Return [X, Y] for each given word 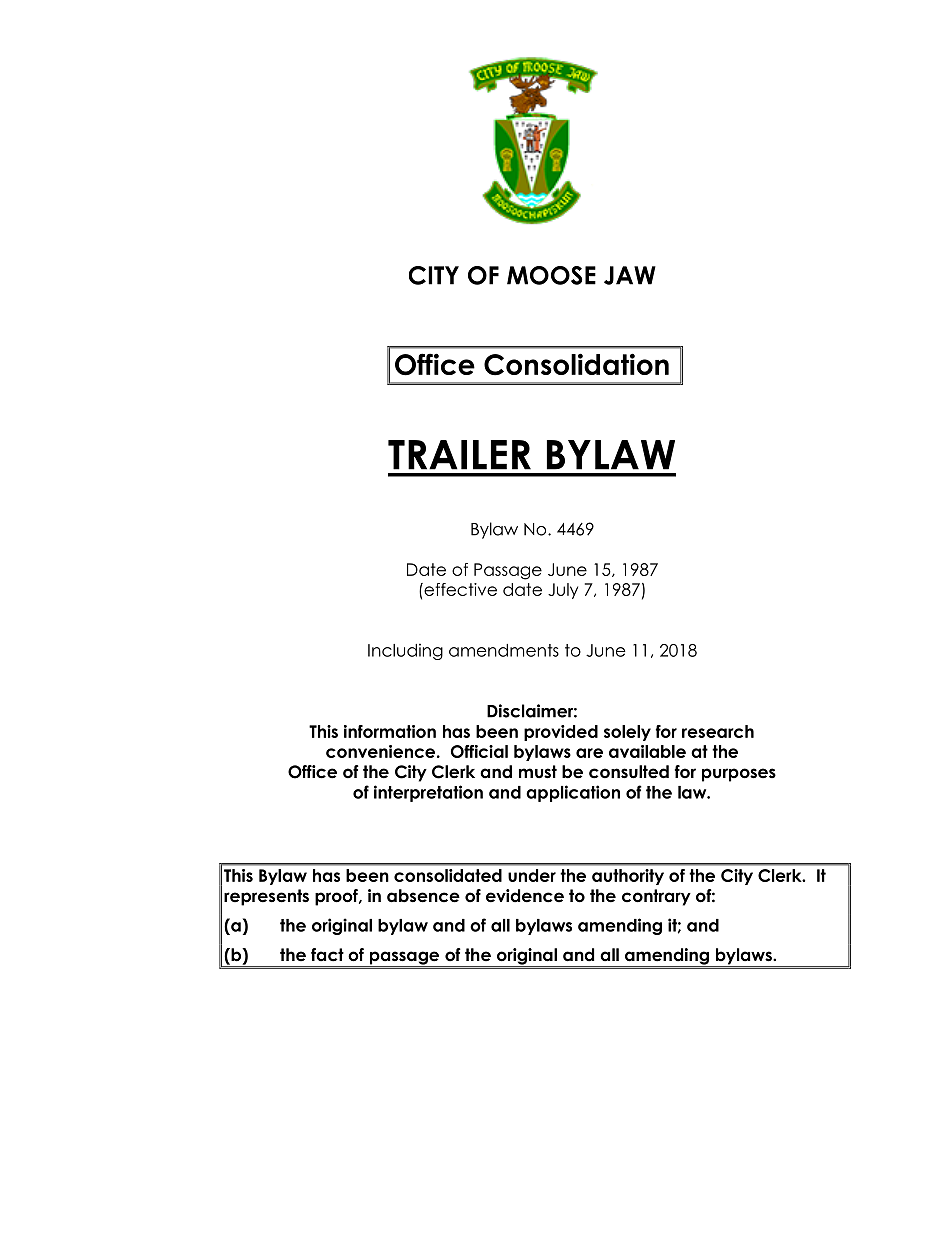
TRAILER [459, 455]
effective [459, 589]
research [718, 731]
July [563, 591]
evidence [525, 896]
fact [327, 955]
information [390, 731]
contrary [656, 897]
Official [479, 751]
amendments [504, 650]
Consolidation [576, 364]
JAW [630, 275]
